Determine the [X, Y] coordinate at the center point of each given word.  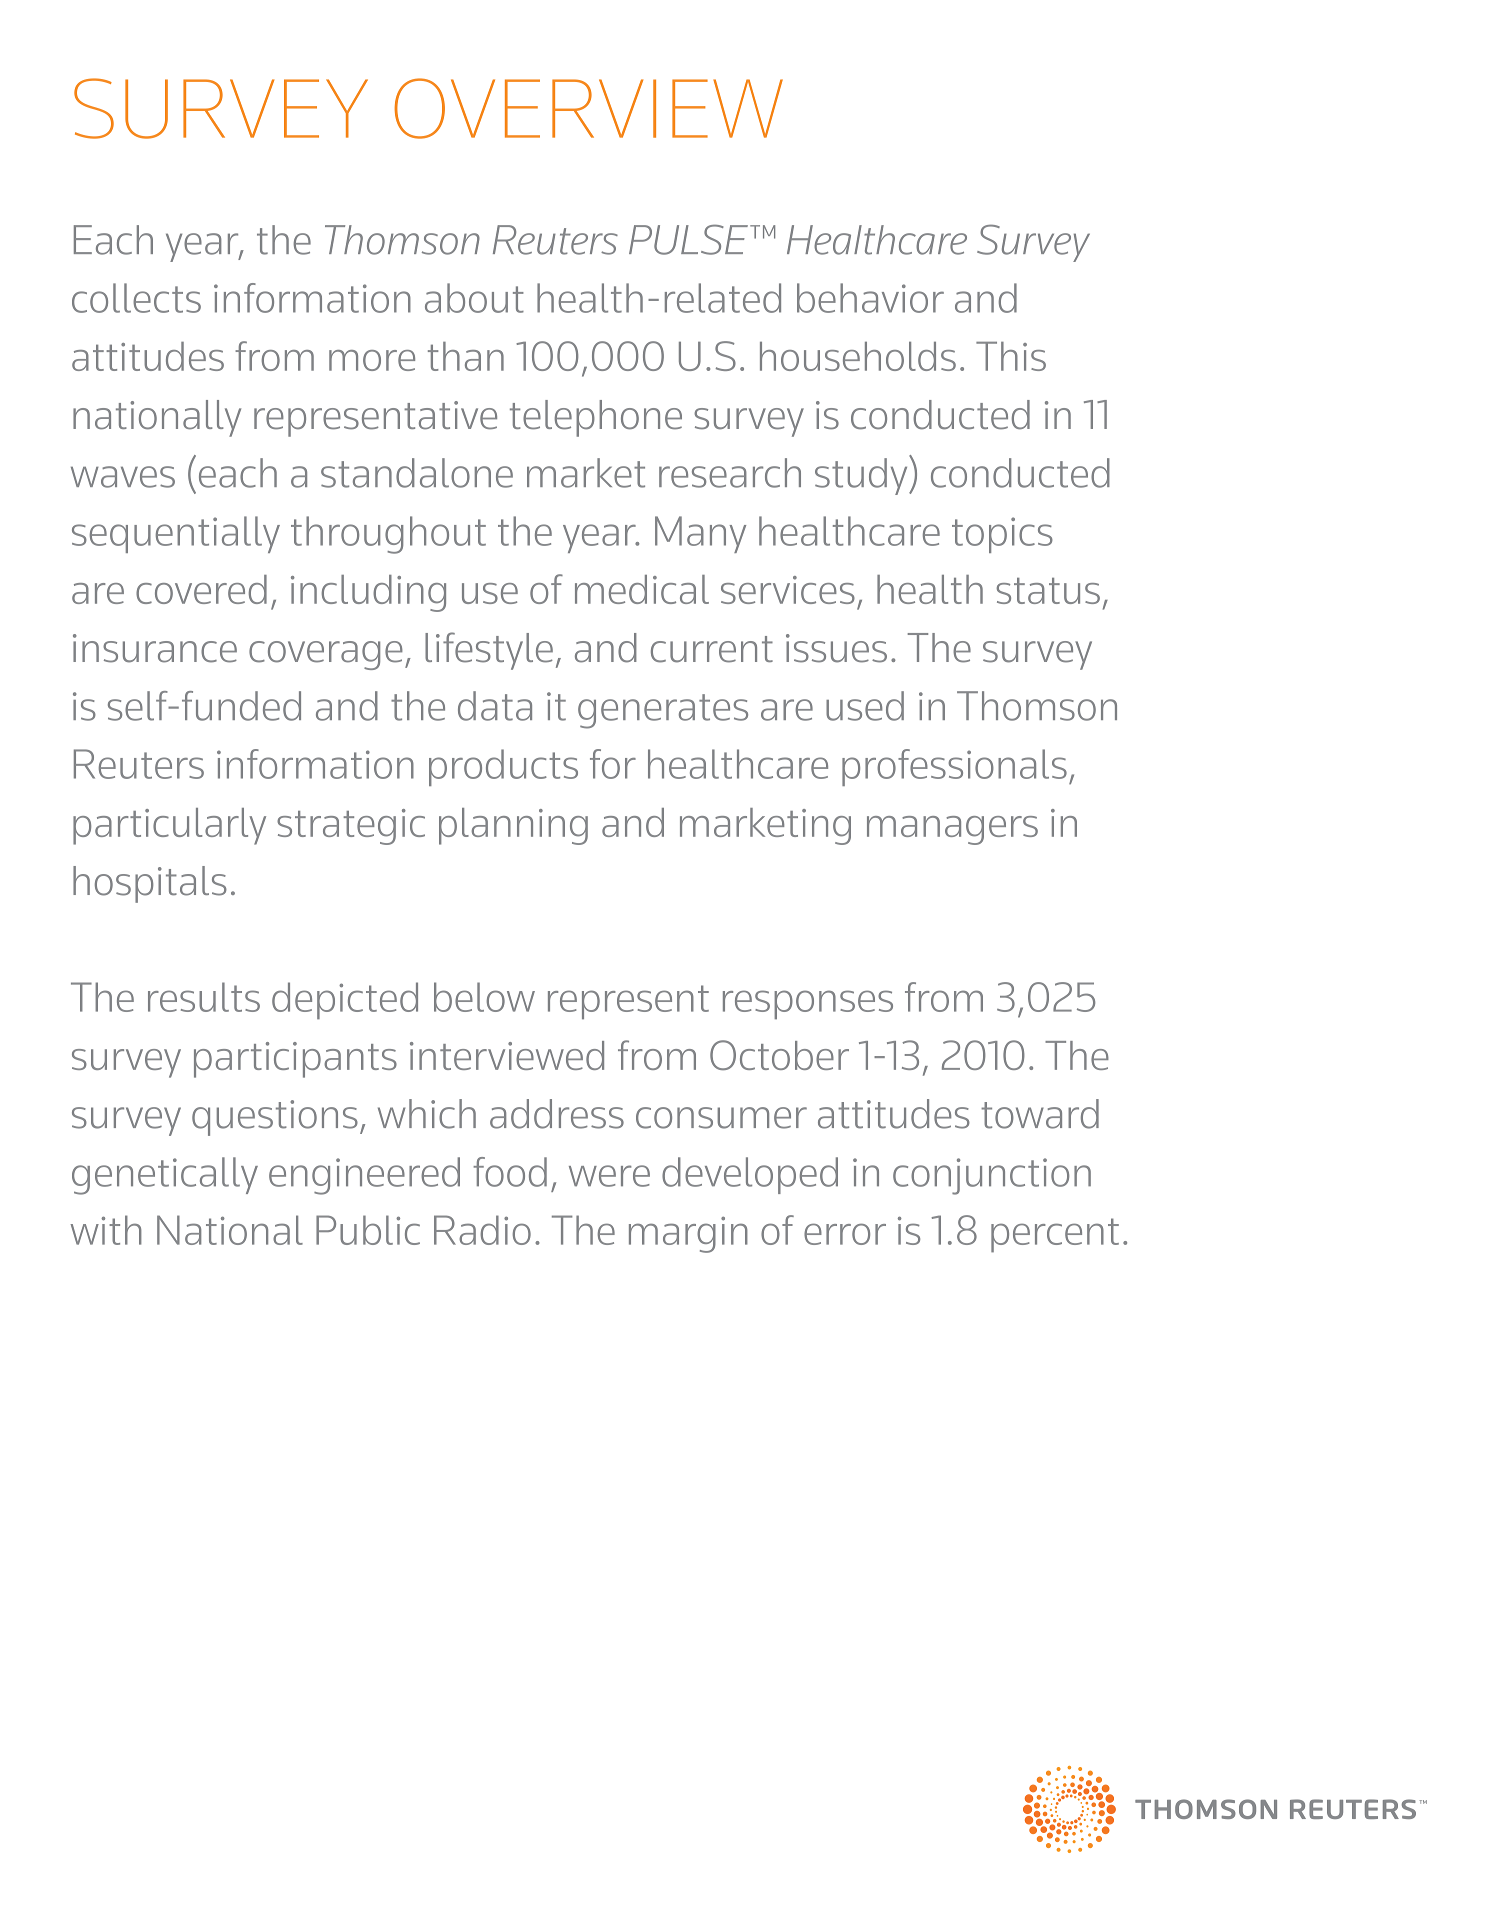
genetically [165, 1176]
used [865, 706]
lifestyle [489, 651]
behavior [870, 298]
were [609, 1176]
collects [136, 298]
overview [588, 108]
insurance [155, 648]
